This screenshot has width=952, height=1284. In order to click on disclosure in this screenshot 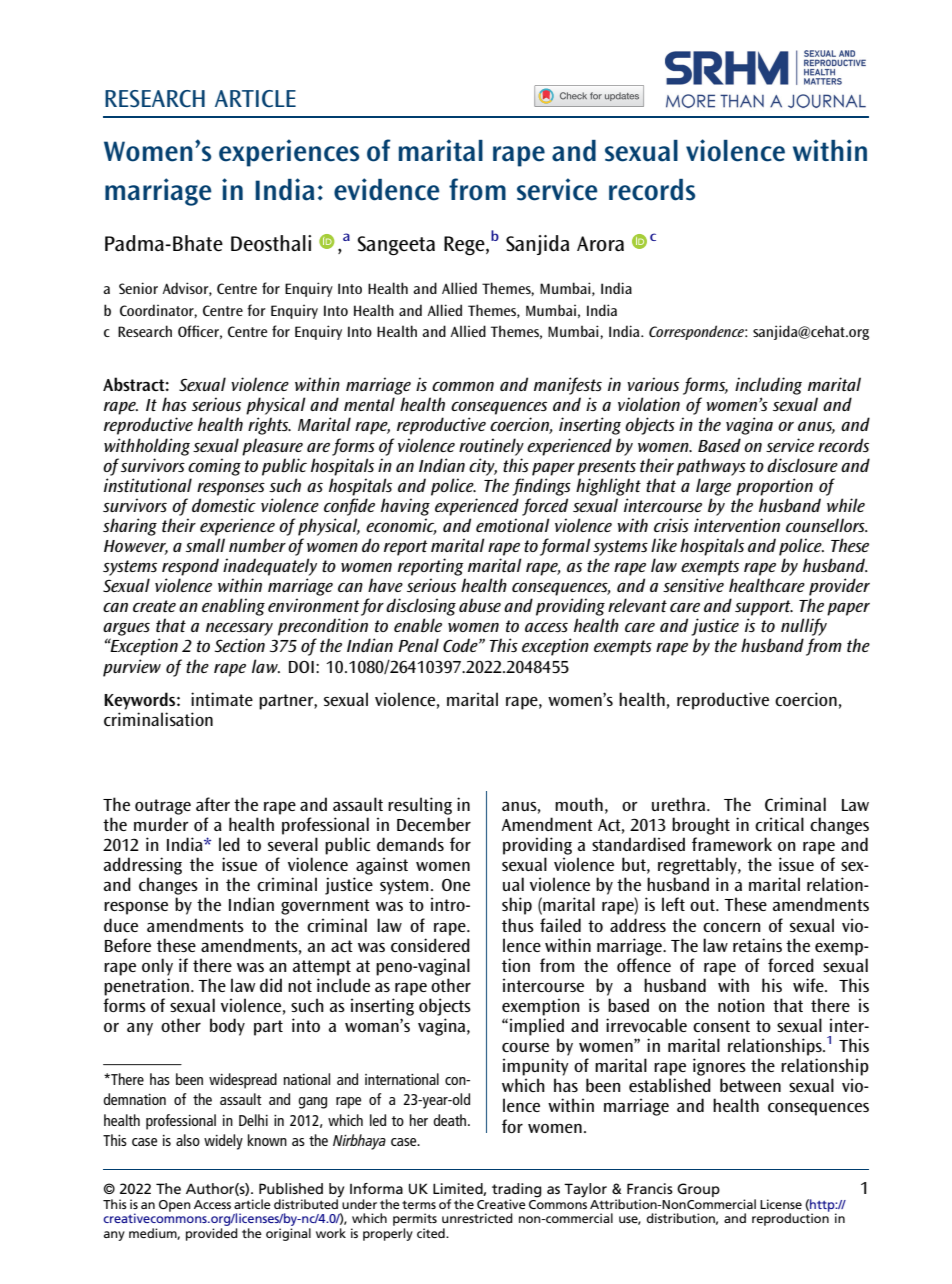, I will do `click(802, 465)`.
